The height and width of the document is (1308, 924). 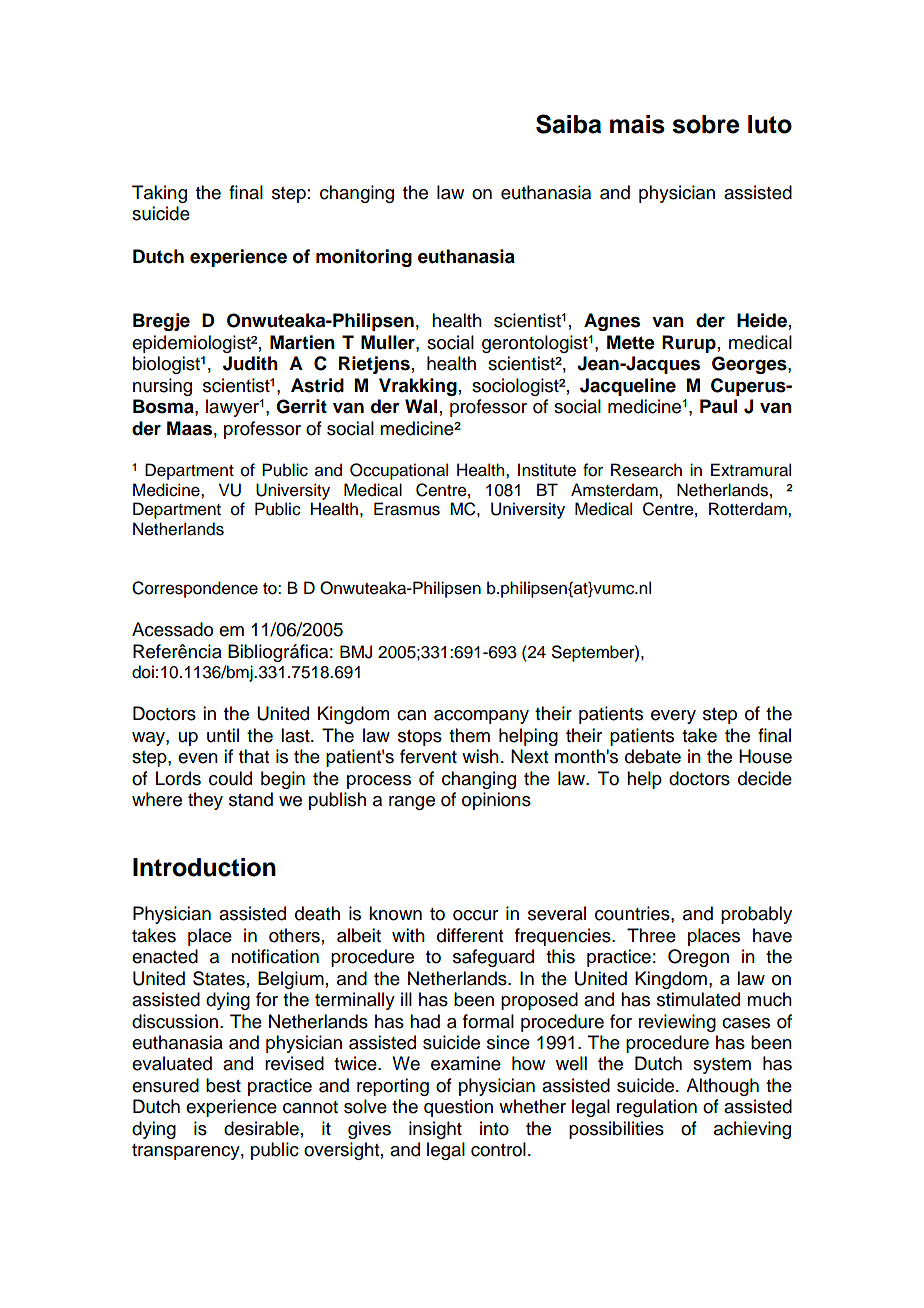 I want to click on accompany, so click(x=481, y=717).
